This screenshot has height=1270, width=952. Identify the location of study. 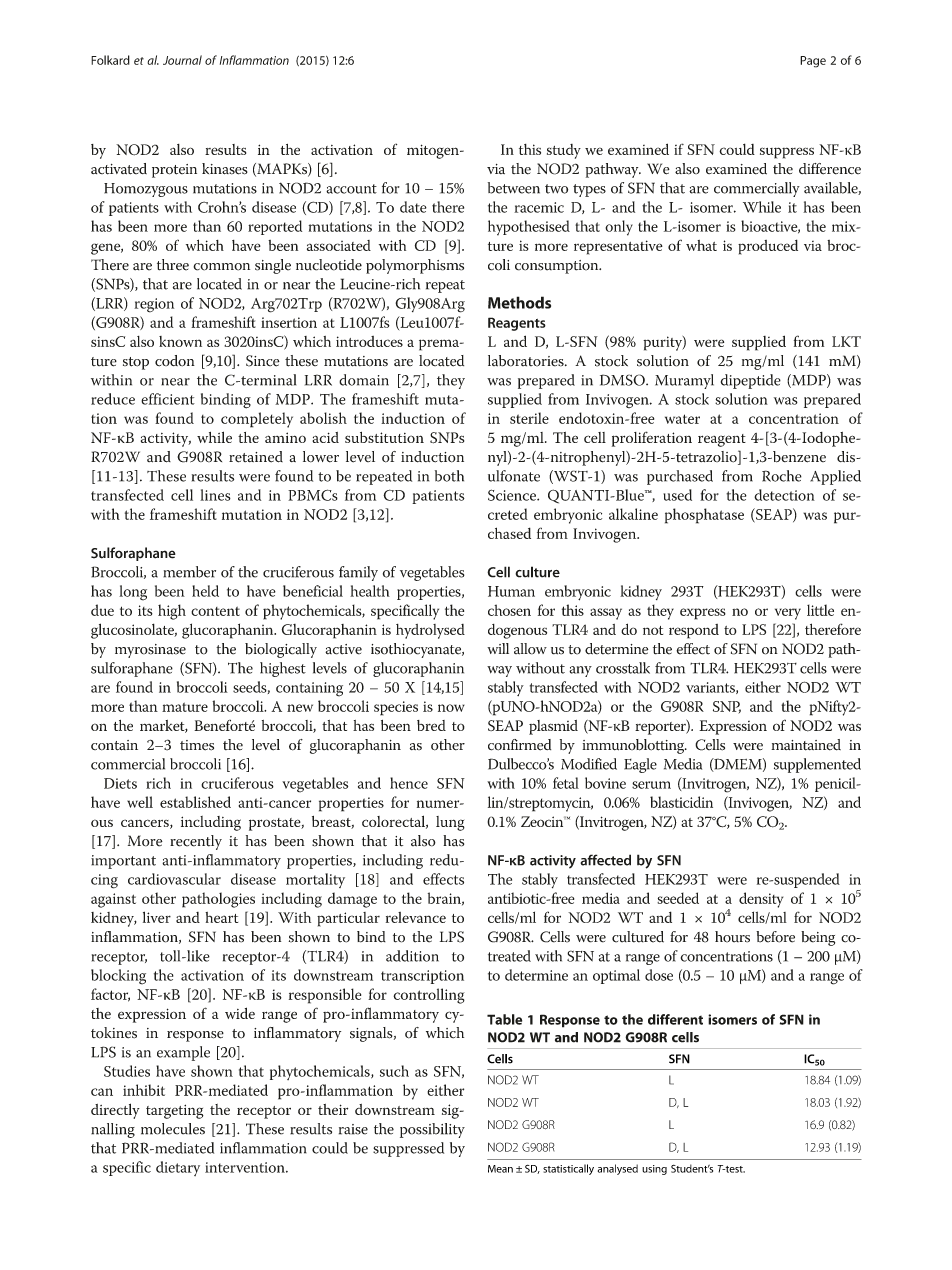
(564, 151).
